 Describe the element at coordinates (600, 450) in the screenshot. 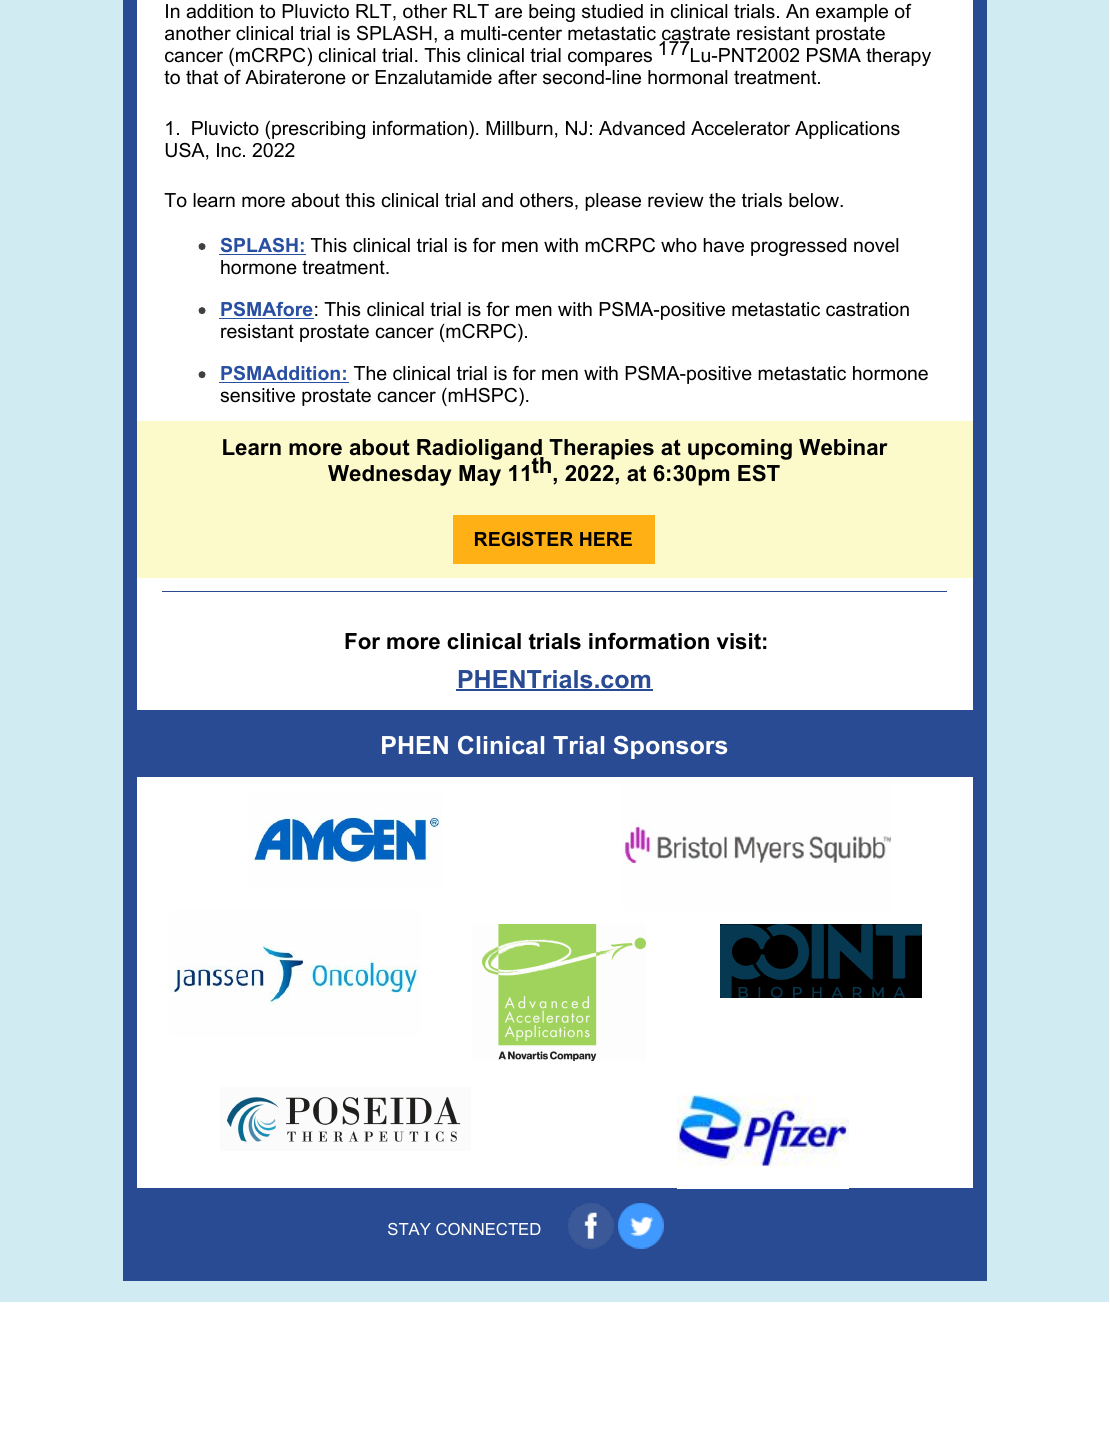

I see `Therapies` at that location.
